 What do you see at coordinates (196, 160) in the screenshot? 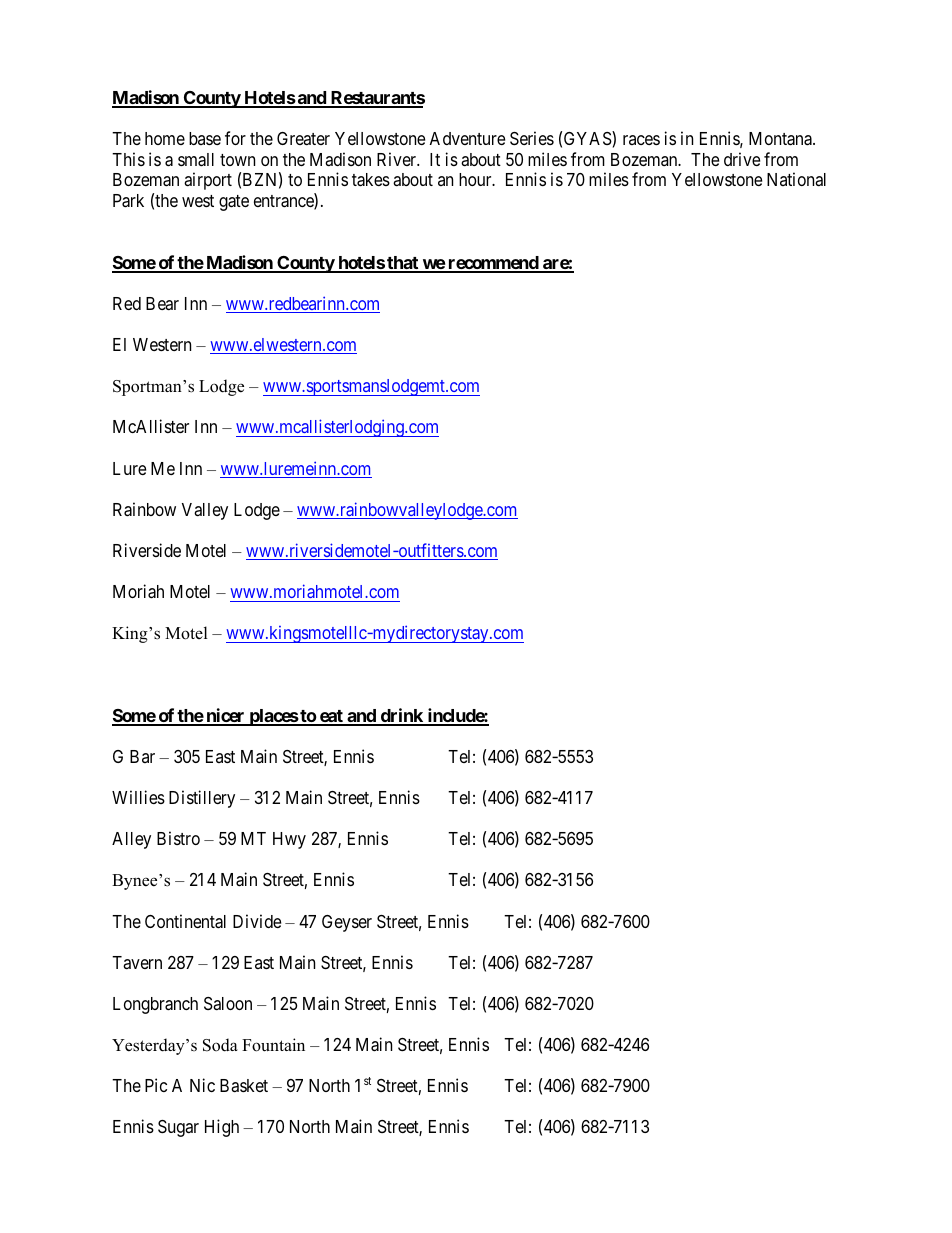
I see `small` at bounding box center [196, 160].
